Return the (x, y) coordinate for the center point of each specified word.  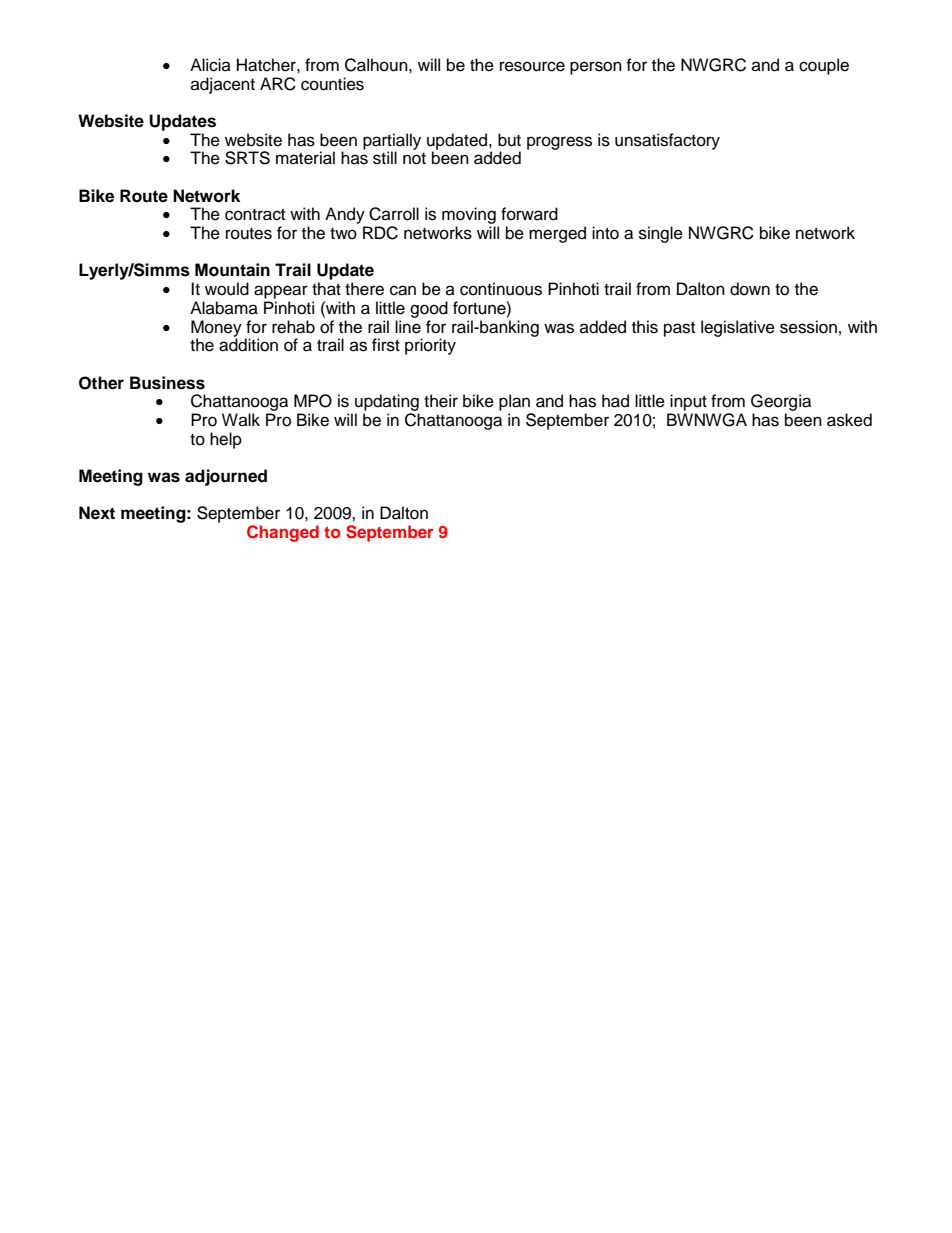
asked (849, 420)
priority (430, 346)
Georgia (781, 404)
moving (470, 217)
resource (532, 66)
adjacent (223, 85)
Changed (283, 533)
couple (824, 66)
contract (255, 215)
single (661, 234)
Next (97, 513)
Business (167, 383)
